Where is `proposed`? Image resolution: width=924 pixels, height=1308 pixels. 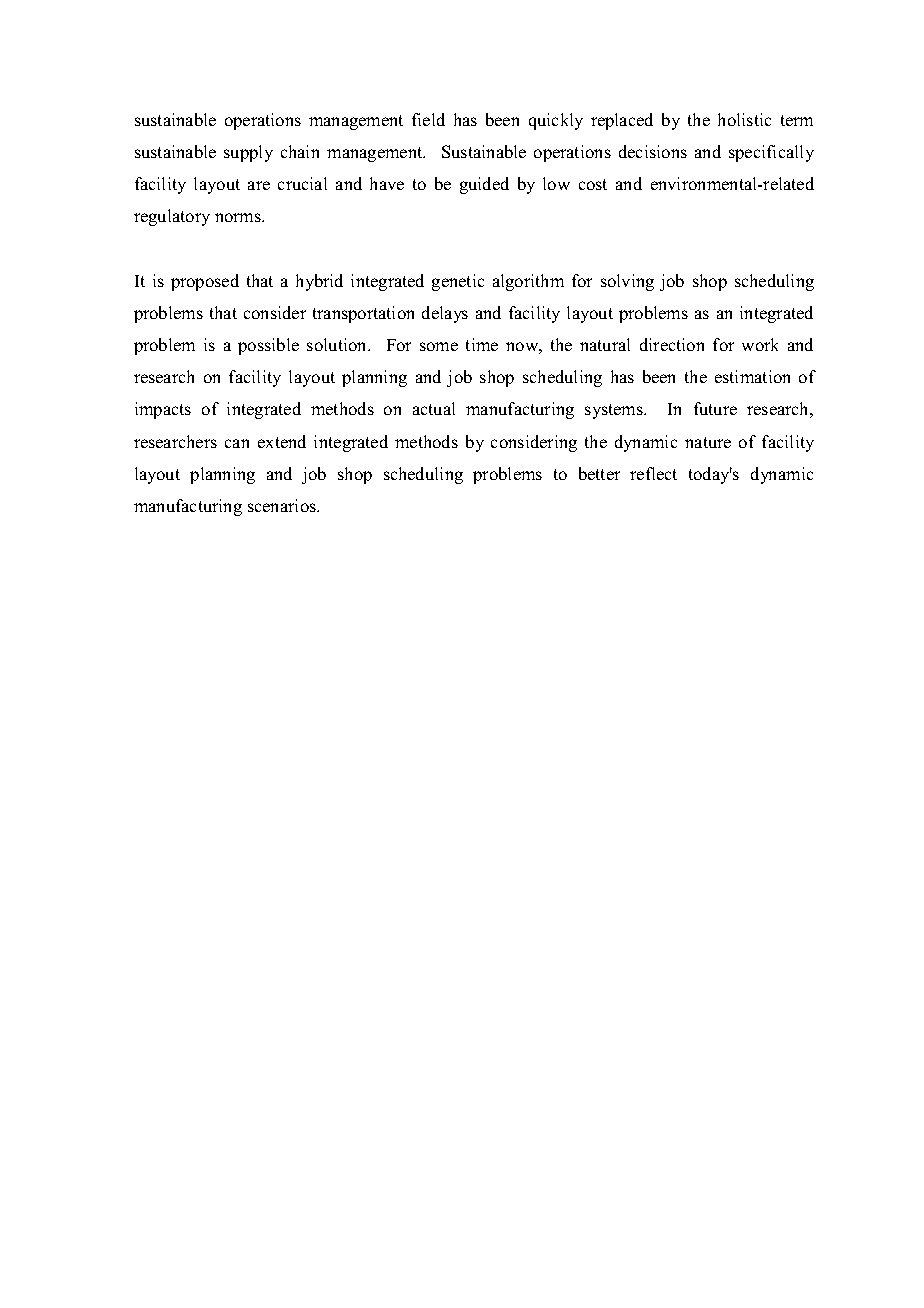 proposed is located at coordinates (205, 282).
